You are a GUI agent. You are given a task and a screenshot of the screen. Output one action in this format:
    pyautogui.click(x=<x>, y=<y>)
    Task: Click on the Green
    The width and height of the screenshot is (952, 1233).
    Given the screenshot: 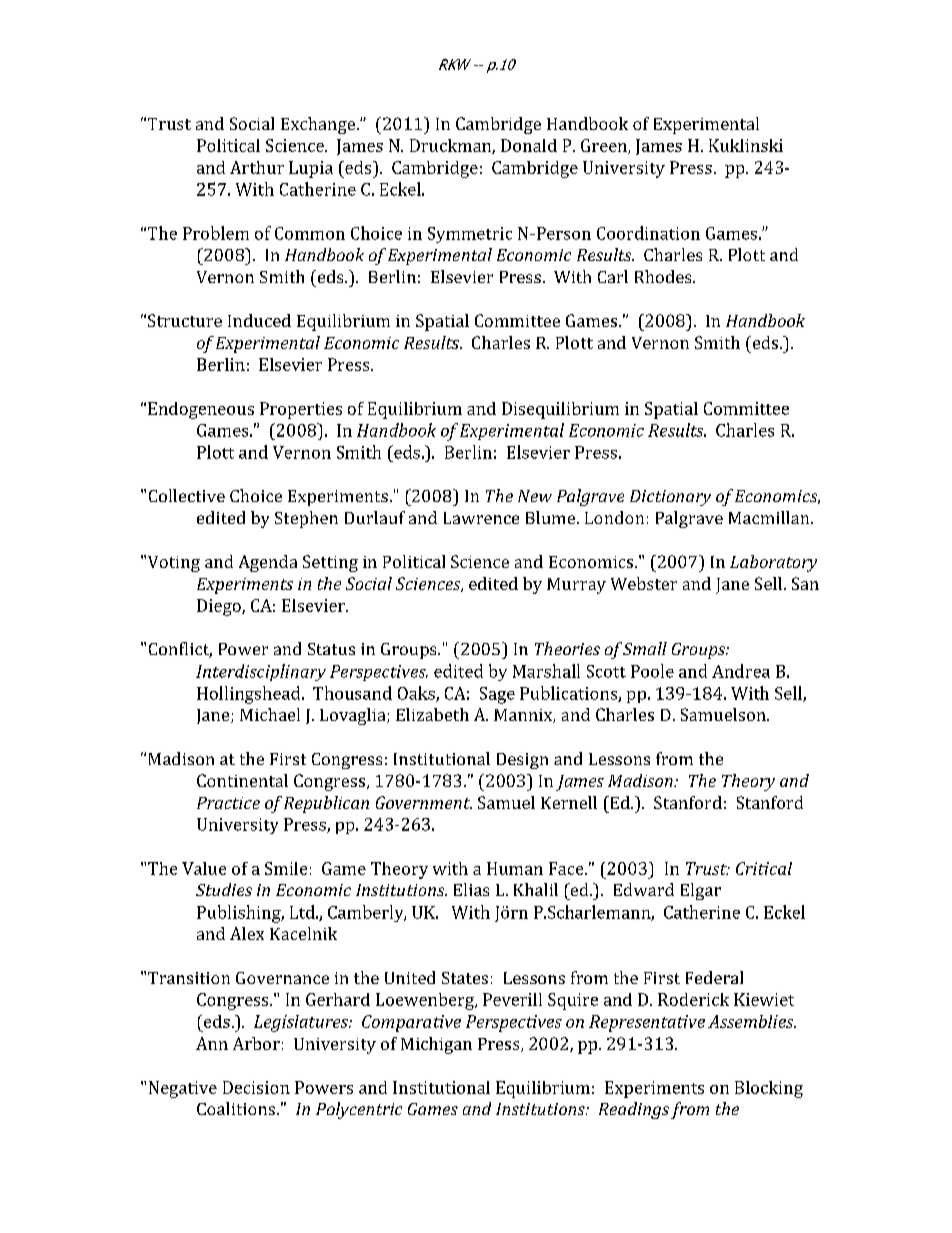 What is the action you would take?
    pyautogui.click(x=605, y=146)
